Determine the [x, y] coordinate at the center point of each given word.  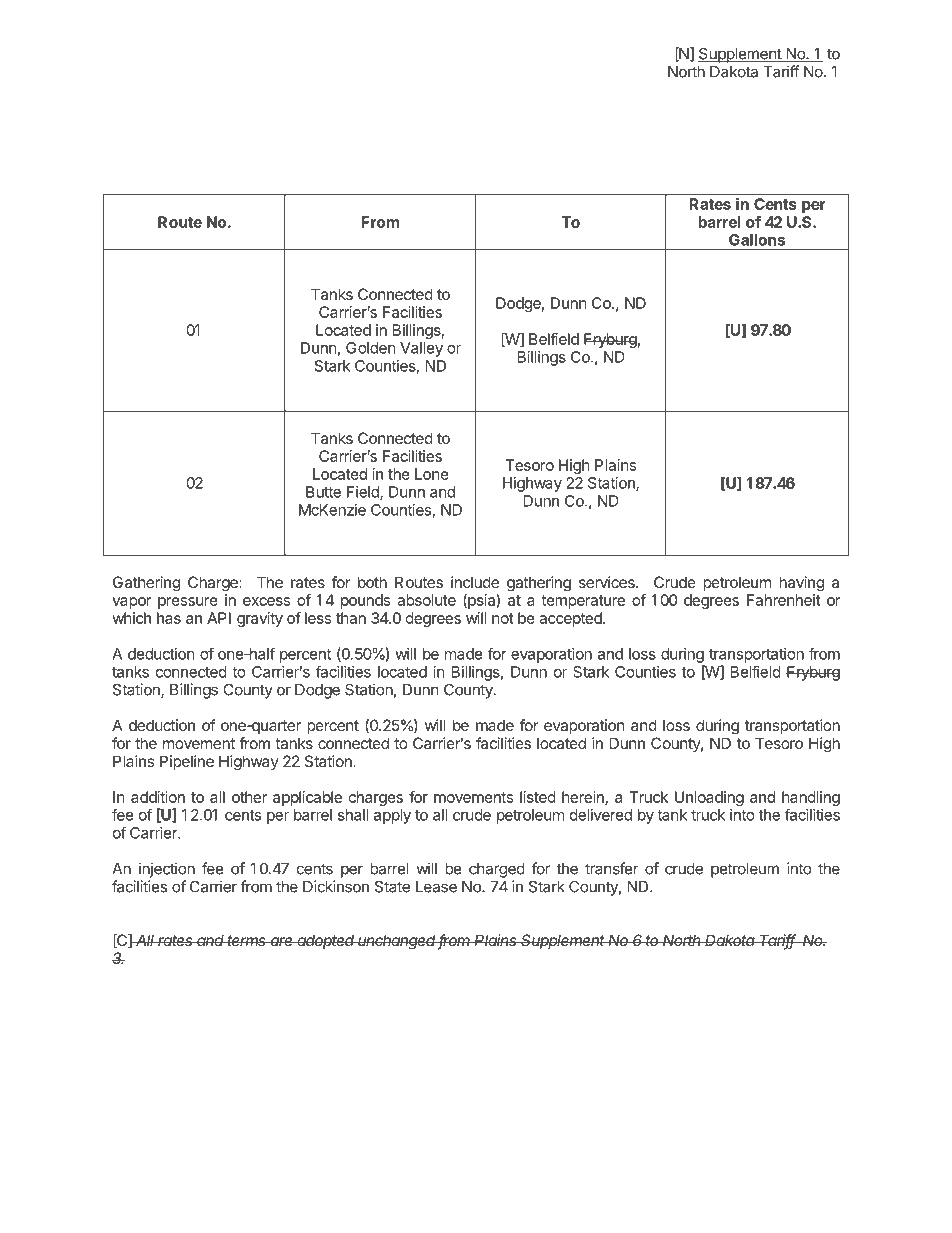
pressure [188, 603]
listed [538, 797]
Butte [323, 492]
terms [247, 940]
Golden [371, 348]
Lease [436, 887]
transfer [612, 868]
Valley [421, 349]
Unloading [709, 798]
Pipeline [187, 762]
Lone [432, 474]
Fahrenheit [784, 600]
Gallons [757, 240]
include [475, 582]
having [801, 584]
